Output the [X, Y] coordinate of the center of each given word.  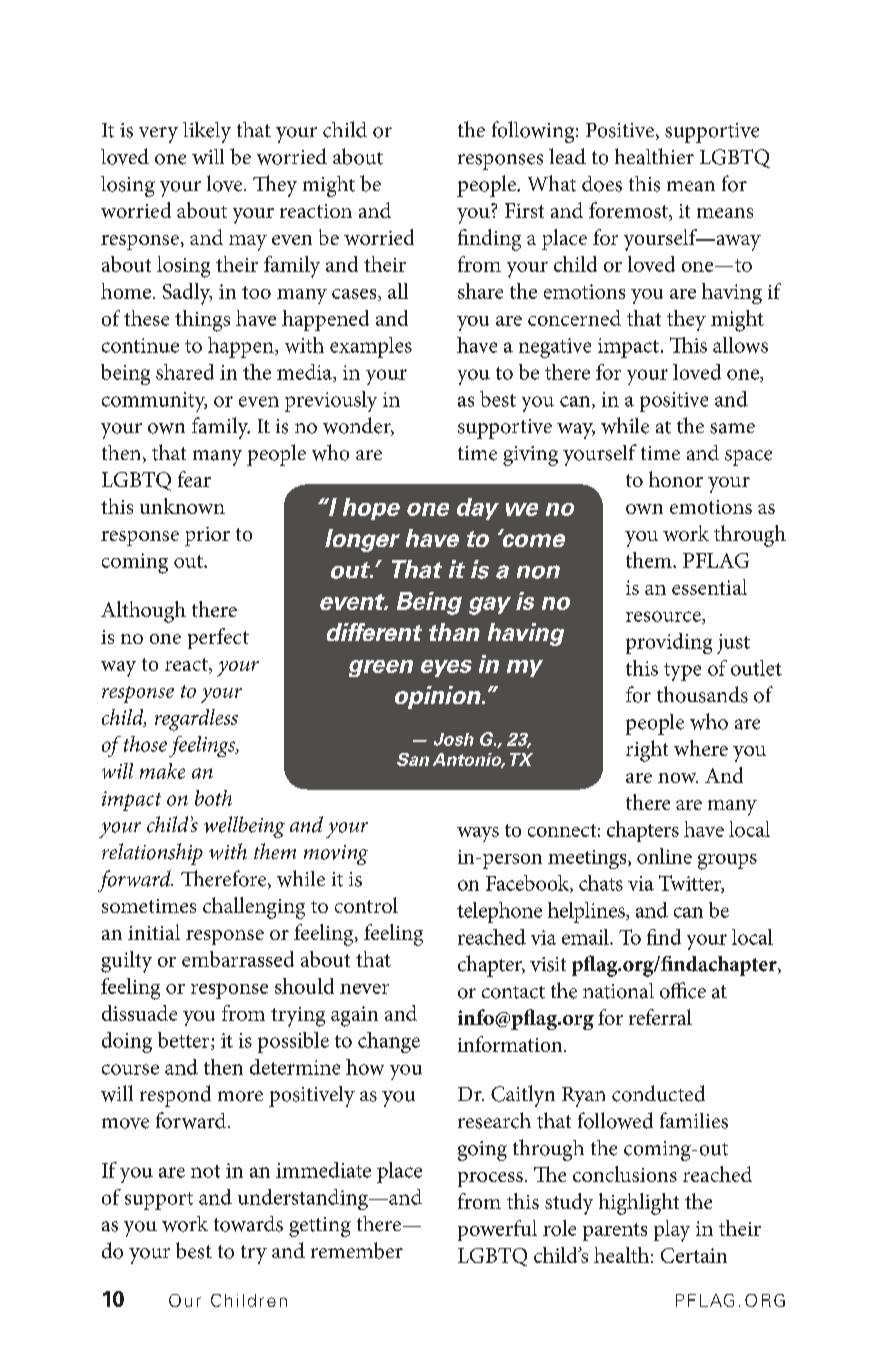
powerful [497, 1230]
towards [248, 1224]
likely [207, 132]
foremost [629, 211]
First [524, 210]
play [672, 1231]
